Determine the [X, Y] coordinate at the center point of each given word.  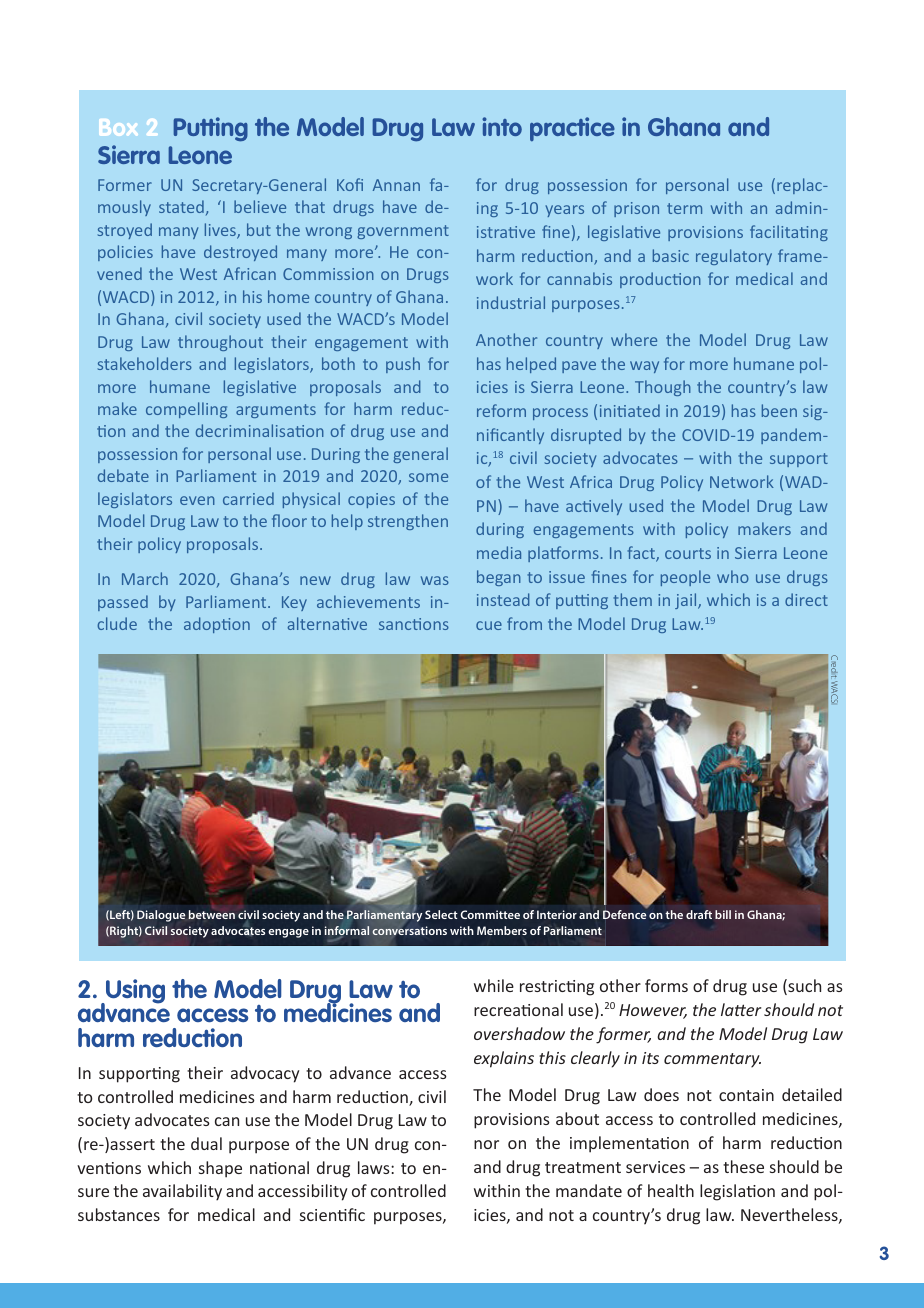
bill [723, 914]
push [403, 365]
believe [260, 206]
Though [663, 388]
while [494, 985]
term [684, 208]
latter [741, 1009]
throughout [220, 343]
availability [182, 1192]
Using [134, 992]
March [145, 578]
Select [441, 914]
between [211, 914]
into [502, 126]
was [435, 580]
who [733, 576]
